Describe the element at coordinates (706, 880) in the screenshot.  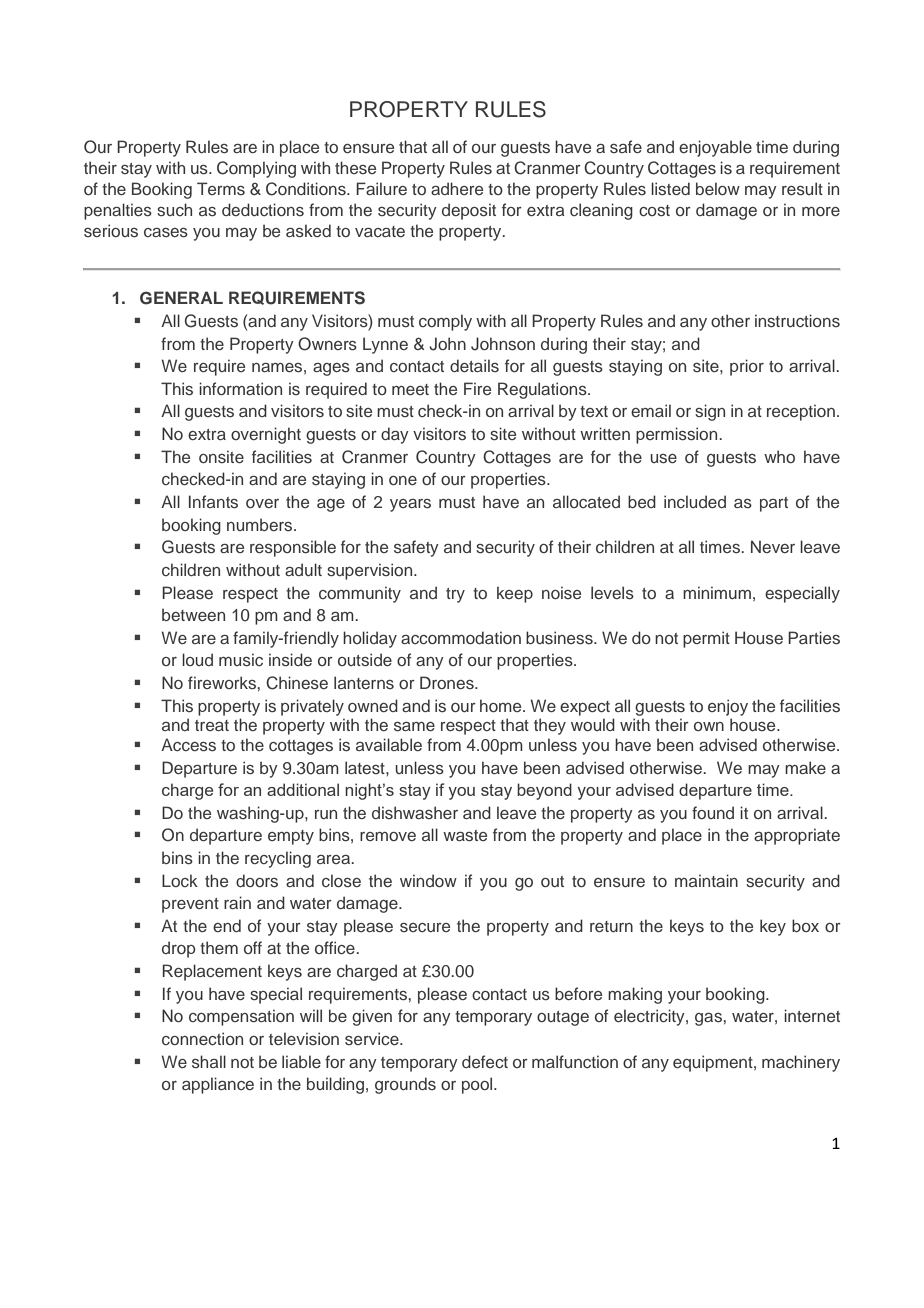
I see `maintain` at that location.
